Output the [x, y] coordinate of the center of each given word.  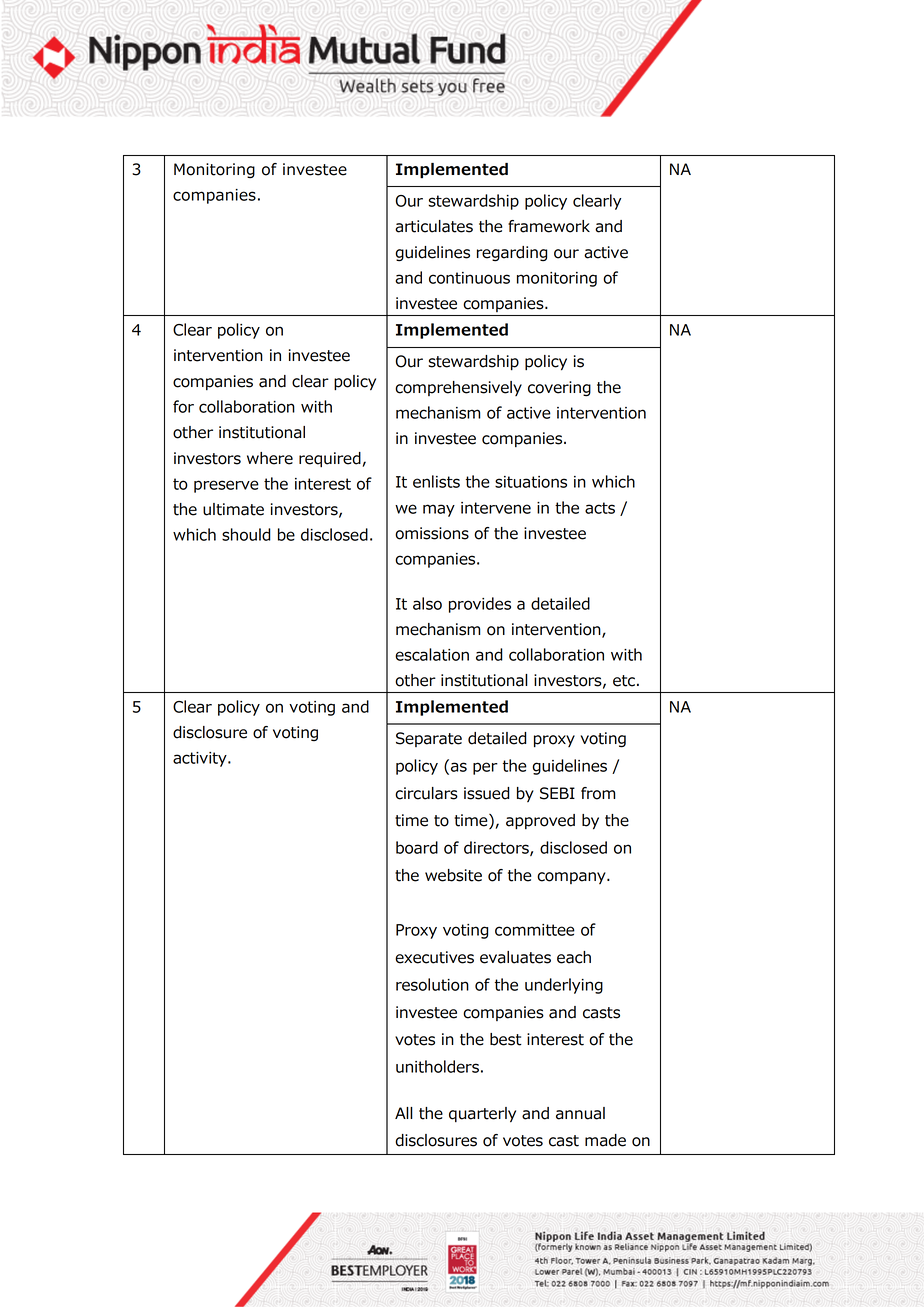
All [404, 1113]
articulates [434, 226]
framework [549, 226]
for [183, 406]
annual [580, 1113]
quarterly [482, 1115]
